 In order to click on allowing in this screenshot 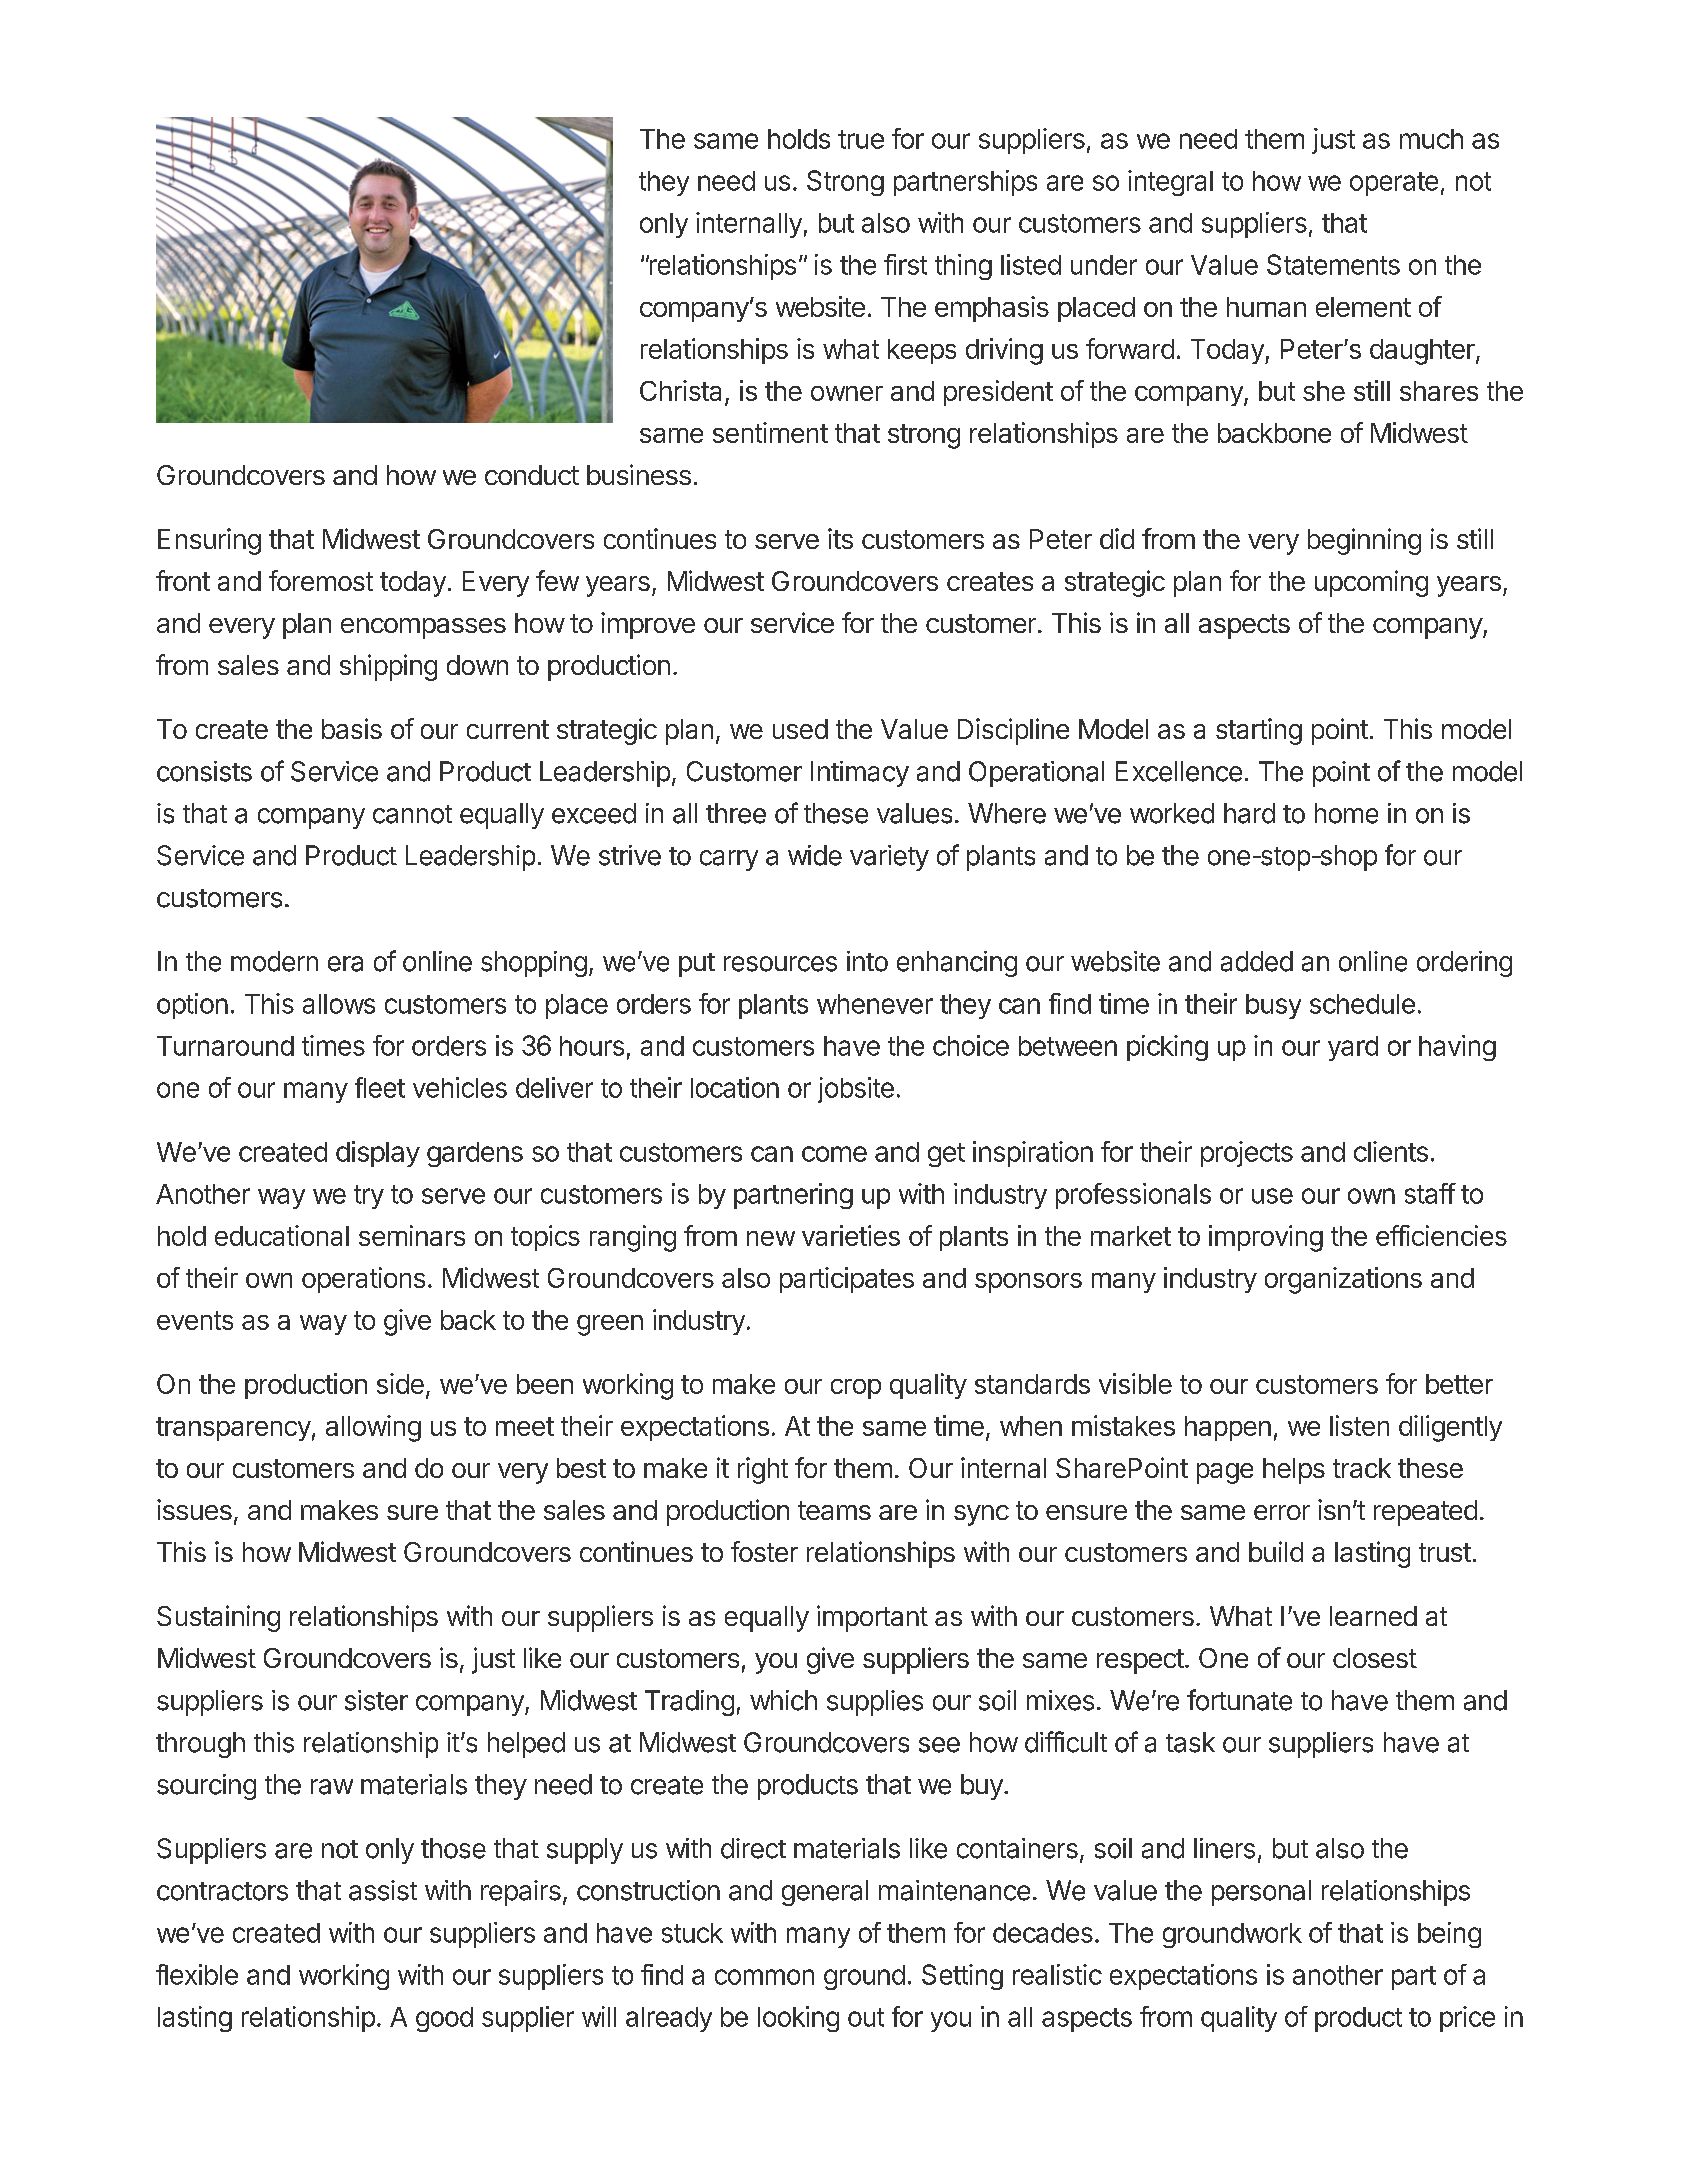, I will do `click(373, 1428)`.
